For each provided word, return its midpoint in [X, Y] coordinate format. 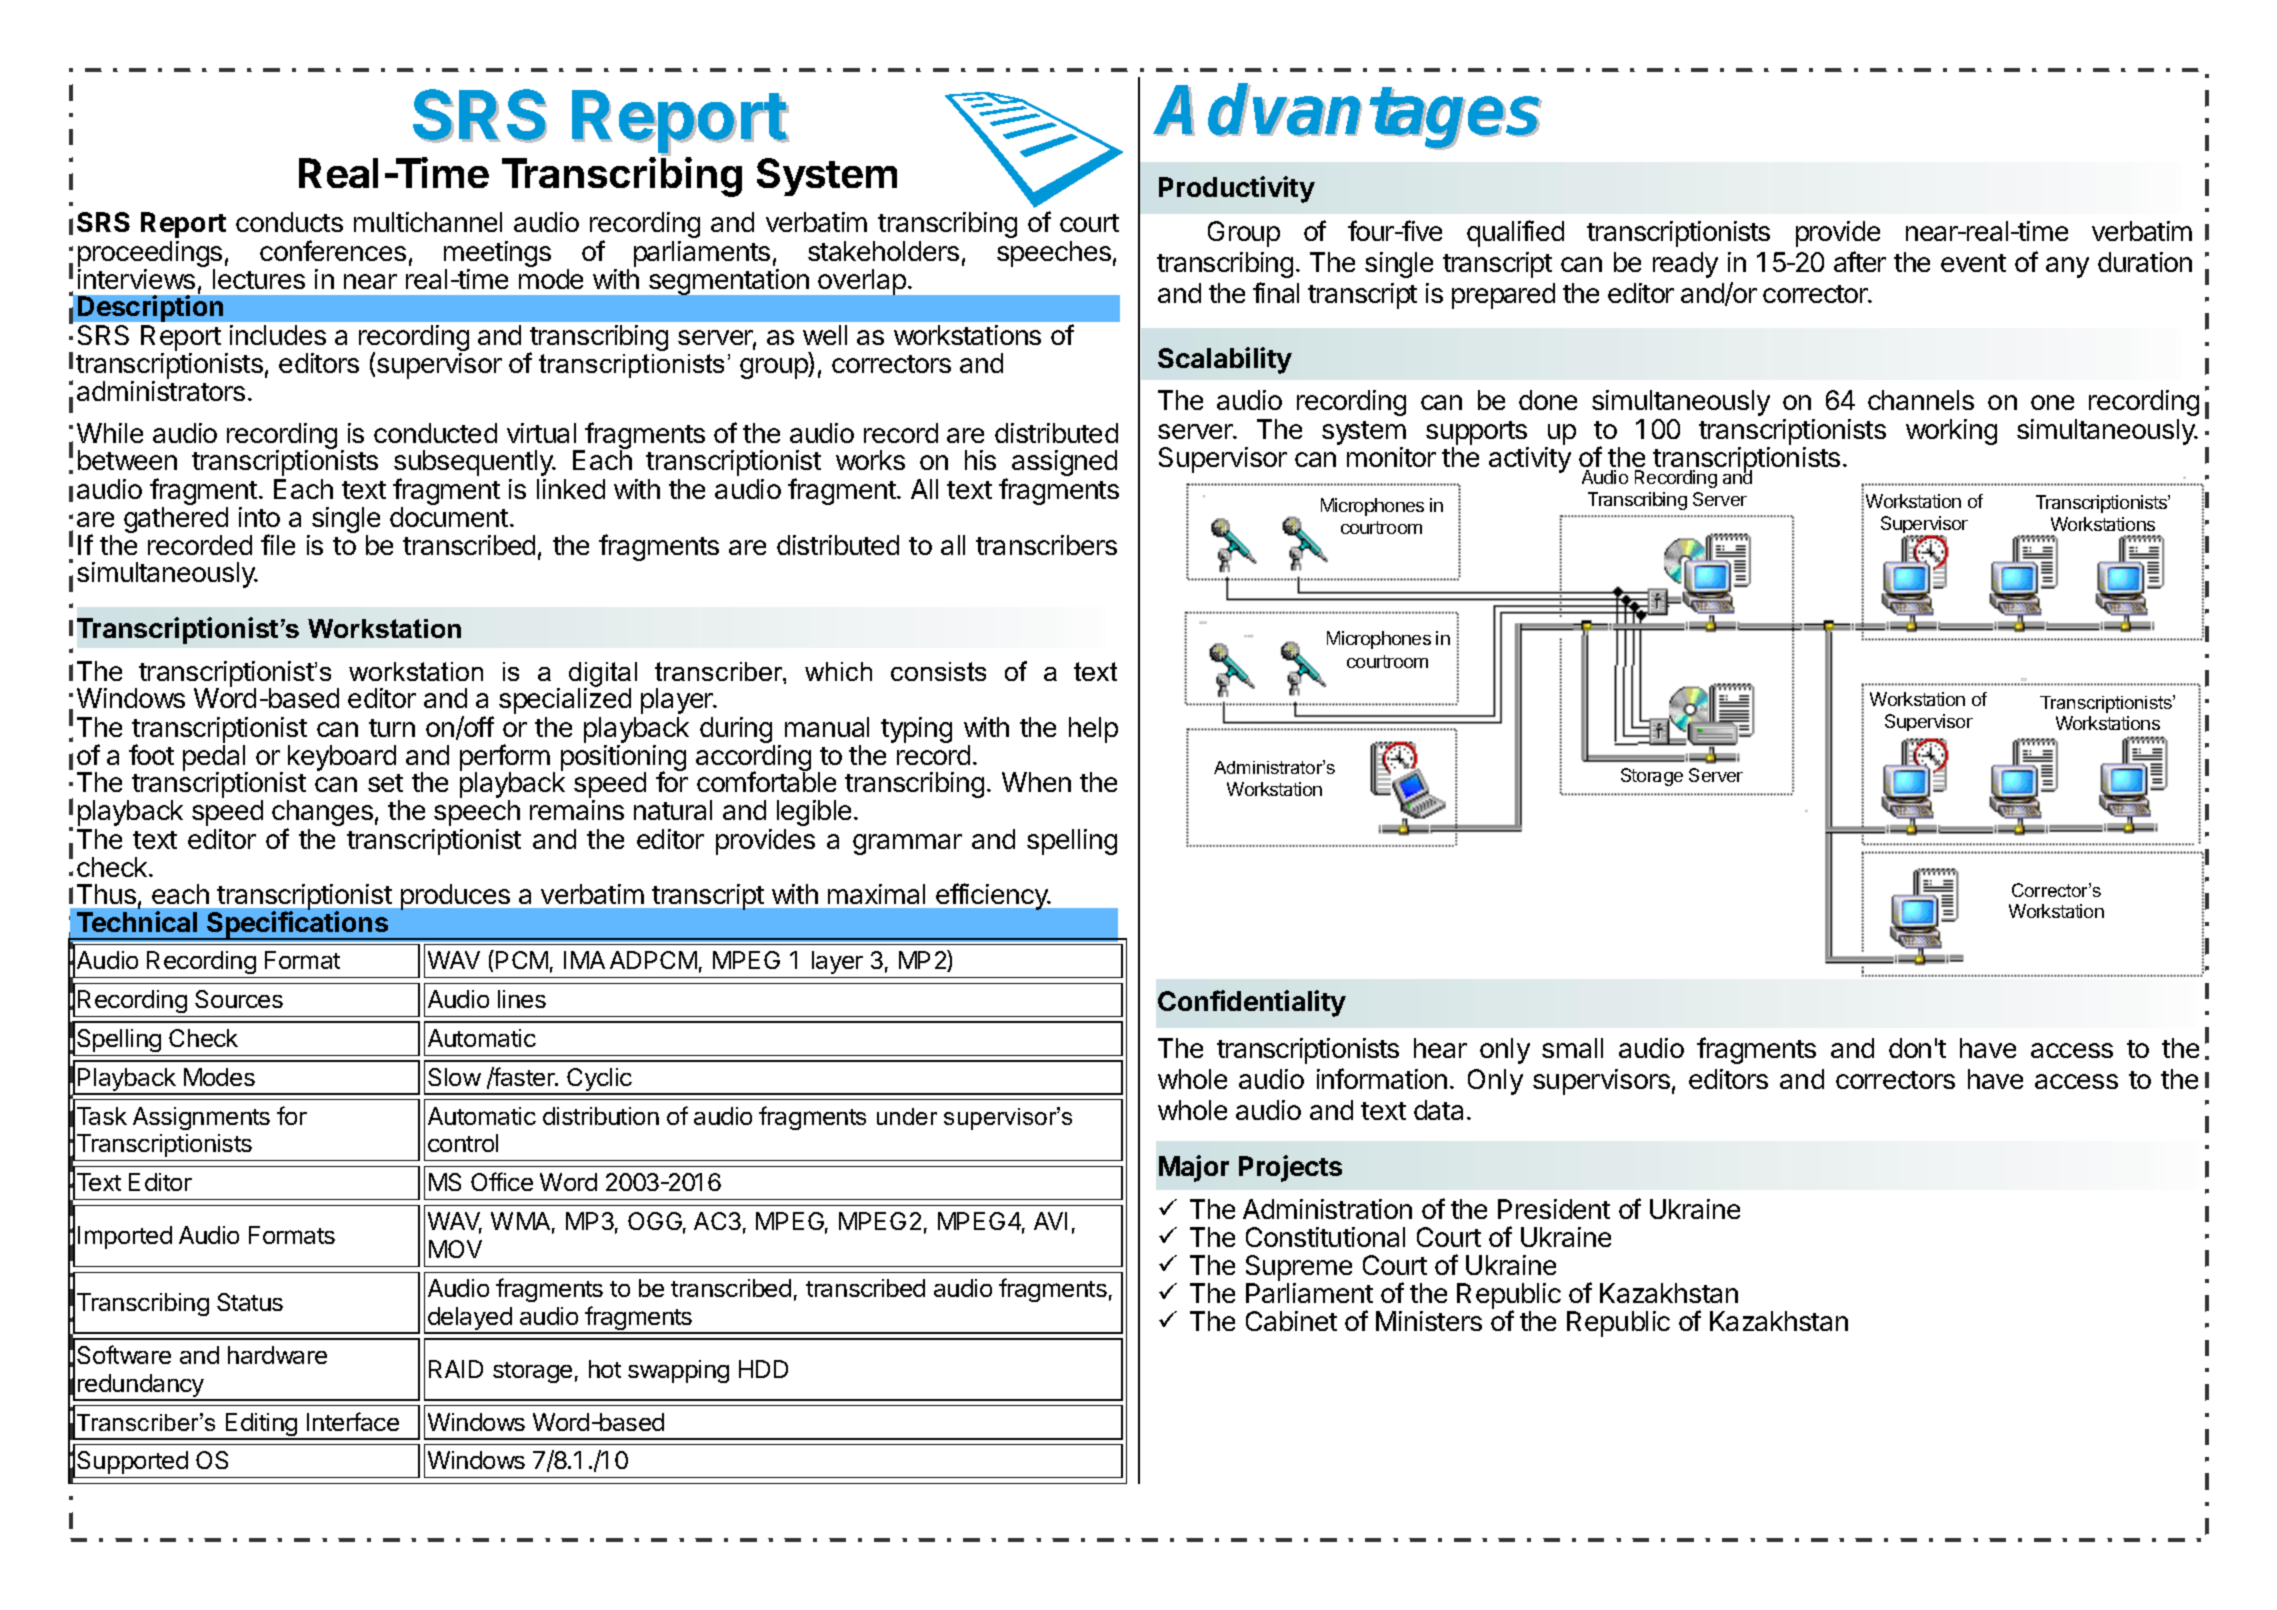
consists [938, 671]
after [1860, 261]
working [1951, 432]
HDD [763, 1369]
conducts [289, 222]
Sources [239, 999]
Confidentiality [1252, 1003]
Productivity [1237, 189]
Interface [353, 1421]
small [1572, 1048]
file [278, 544]
